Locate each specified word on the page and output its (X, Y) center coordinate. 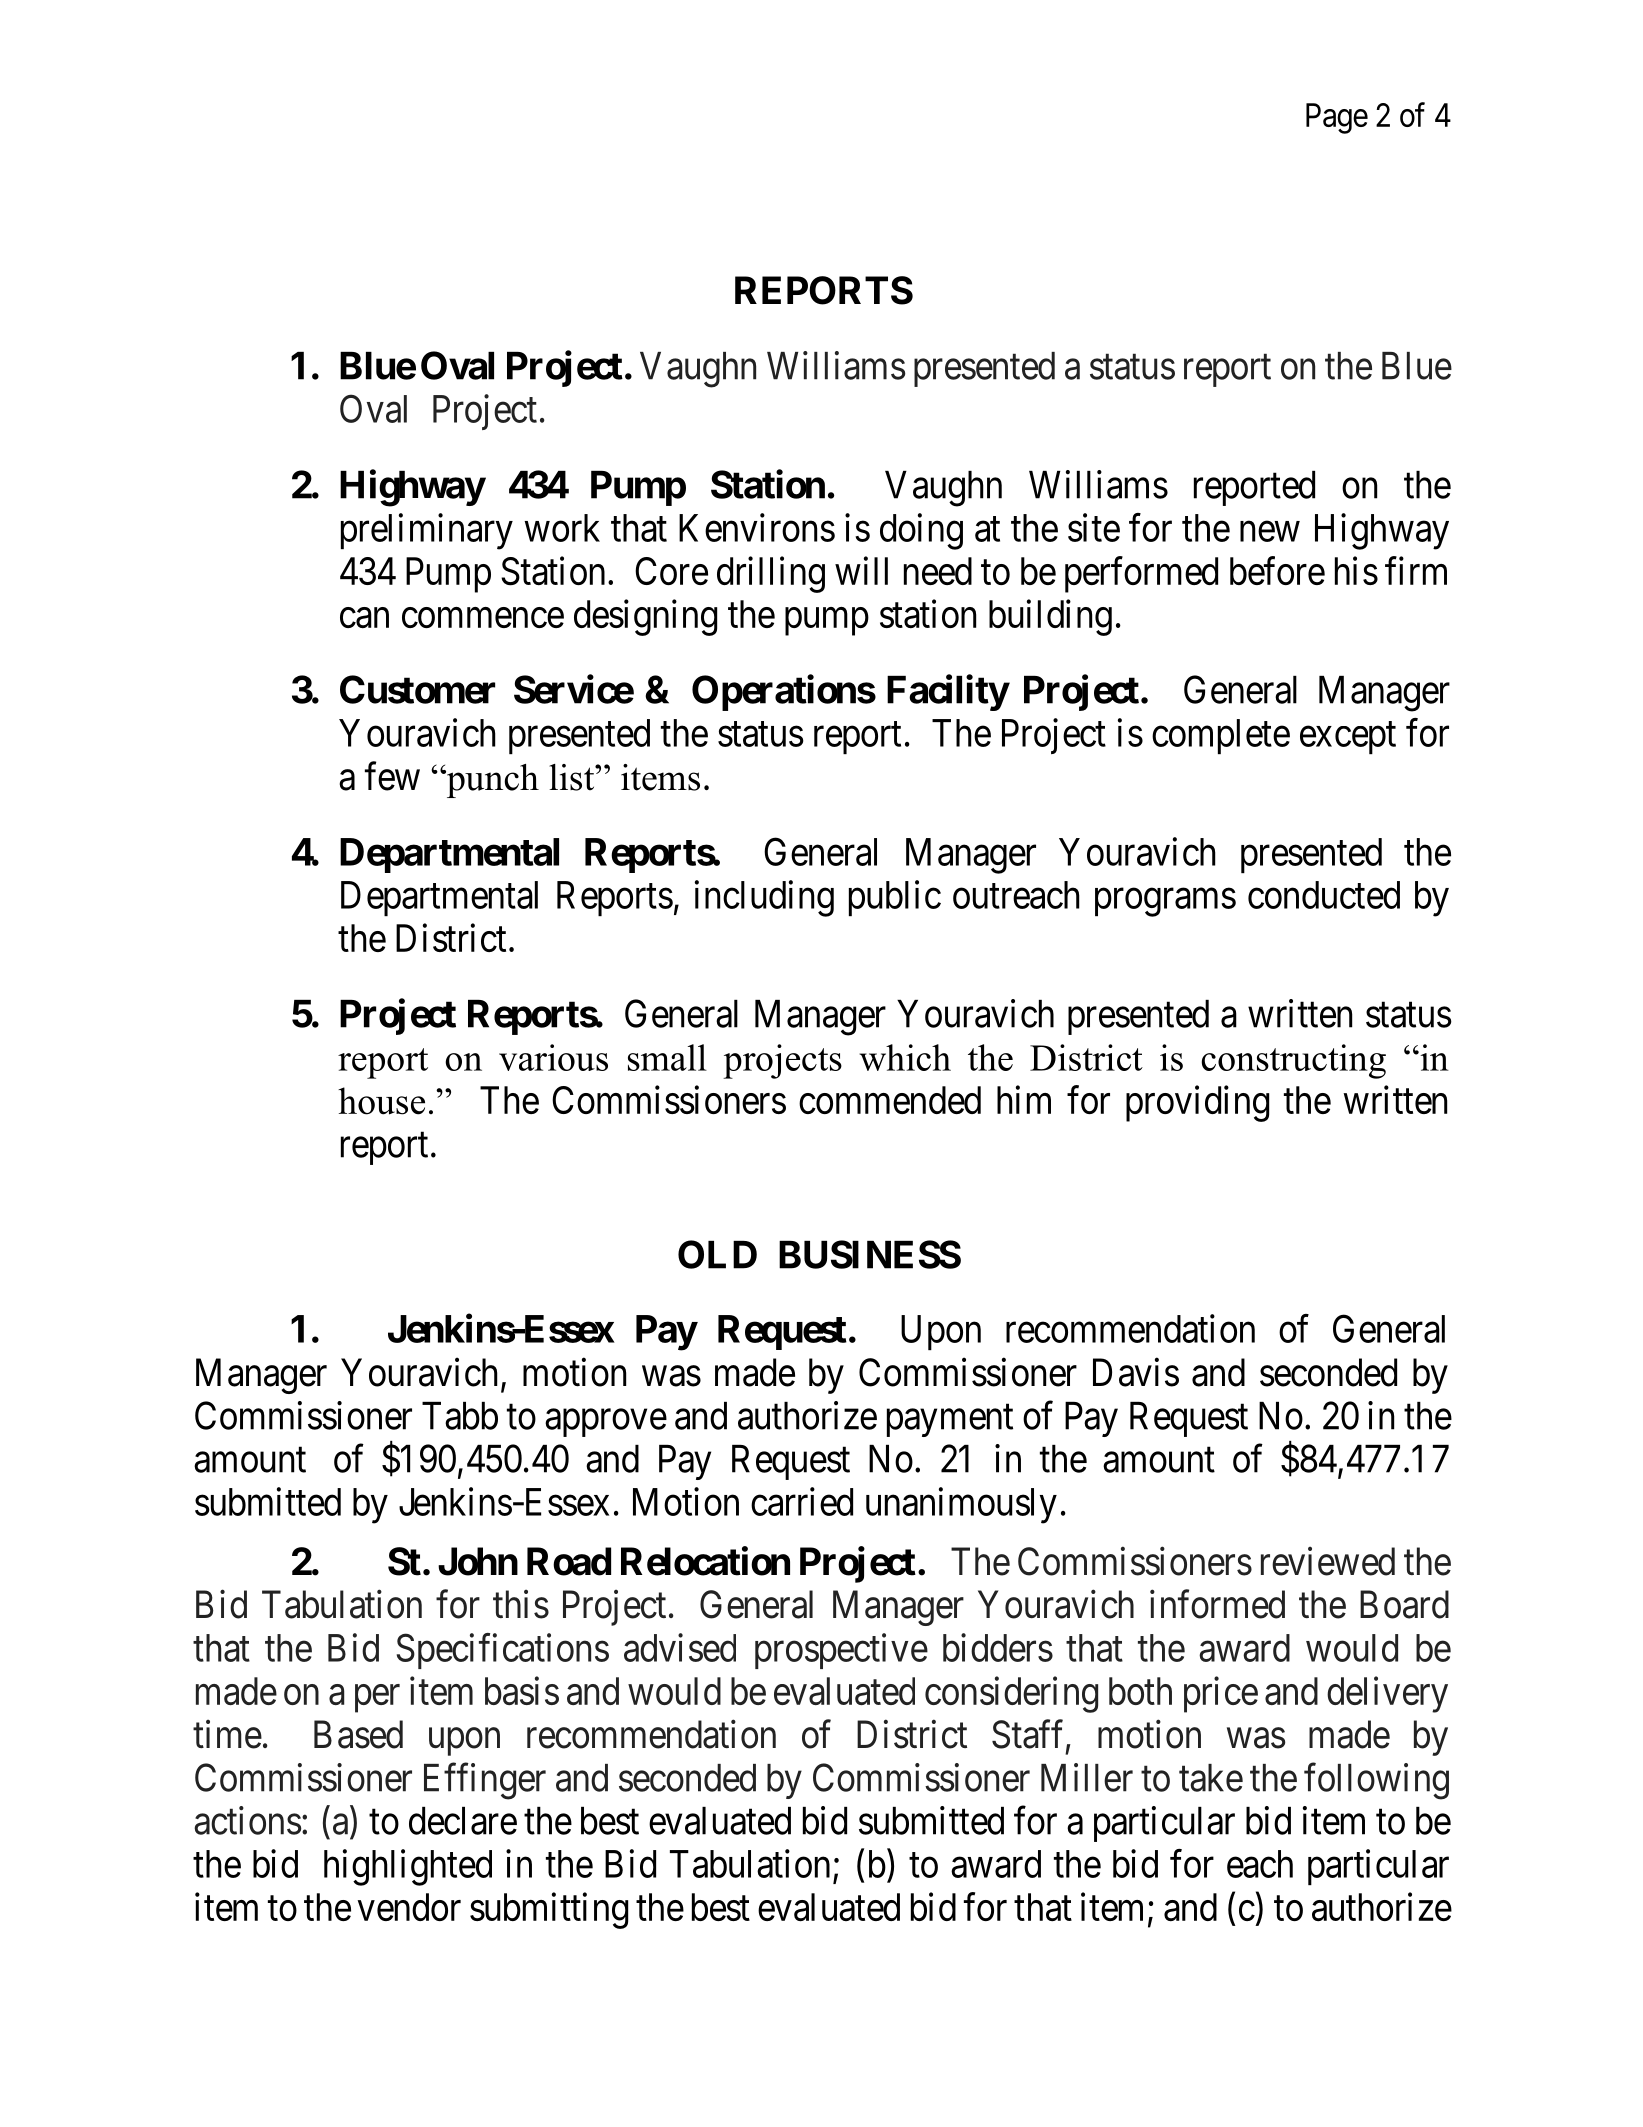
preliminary (427, 531)
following (1376, 1781)
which (905, 1057)
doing (921, 531)
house (381, 1101)
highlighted (408, 1867)
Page (1337, 118)
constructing (1293, 1061)
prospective (841, 1651)
